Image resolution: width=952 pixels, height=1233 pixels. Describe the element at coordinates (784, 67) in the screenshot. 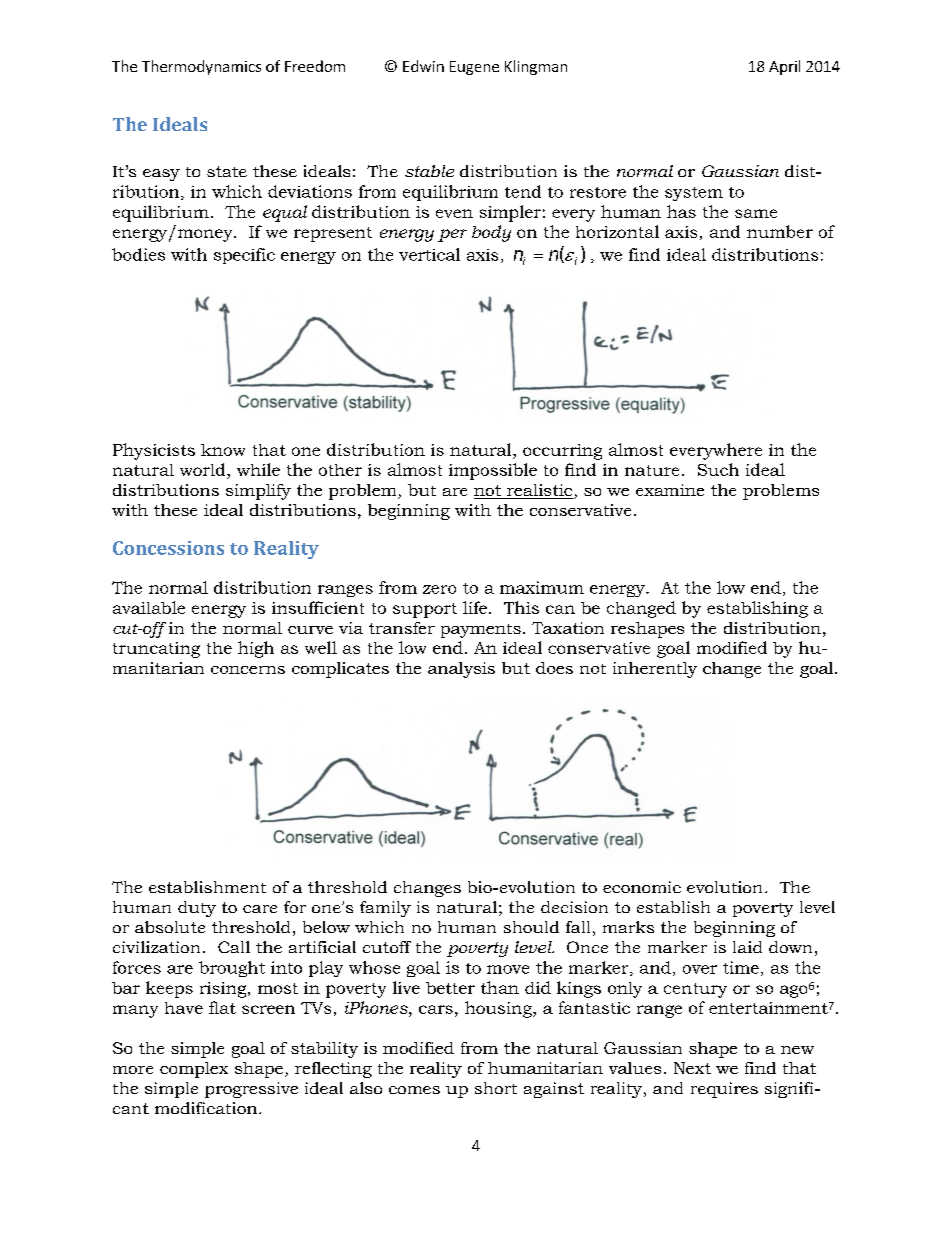

I see `April` at that location.
